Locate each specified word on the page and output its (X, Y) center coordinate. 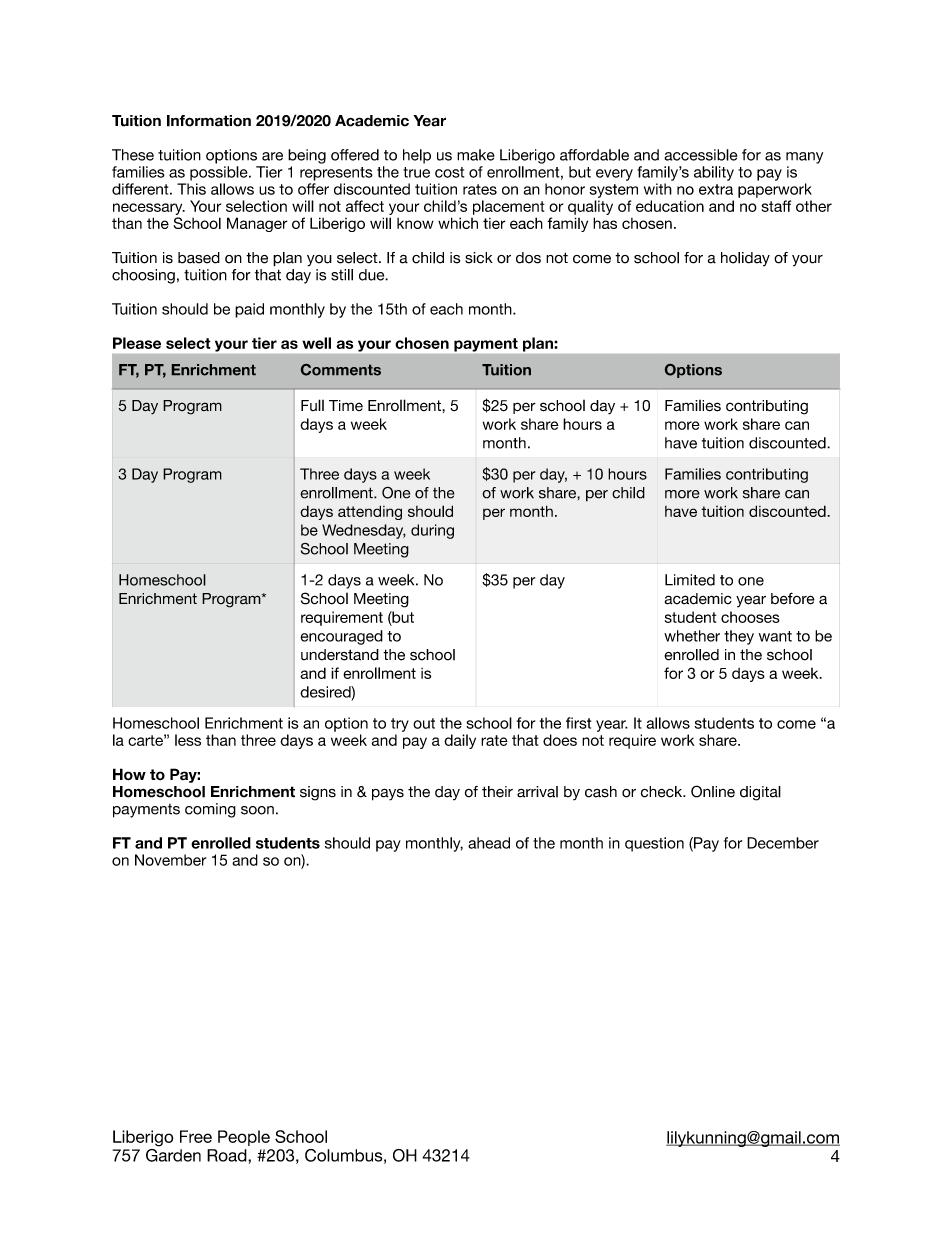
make (476, 155)
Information (209, 121)
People (244, 1138)
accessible (700, 155)
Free (196, 1136)
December (783, 843)
